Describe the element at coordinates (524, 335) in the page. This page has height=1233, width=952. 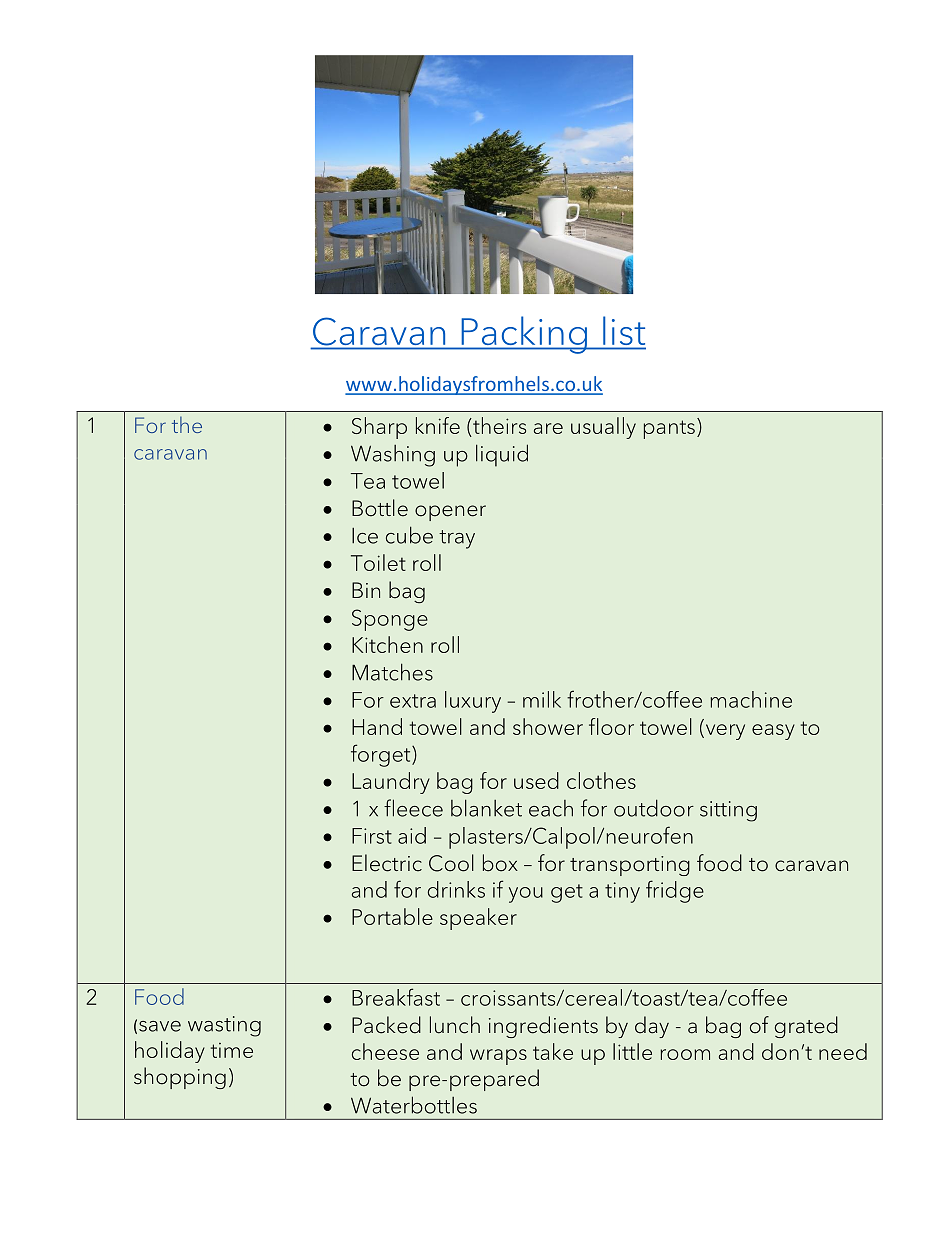
I see `Packing` at that location.
